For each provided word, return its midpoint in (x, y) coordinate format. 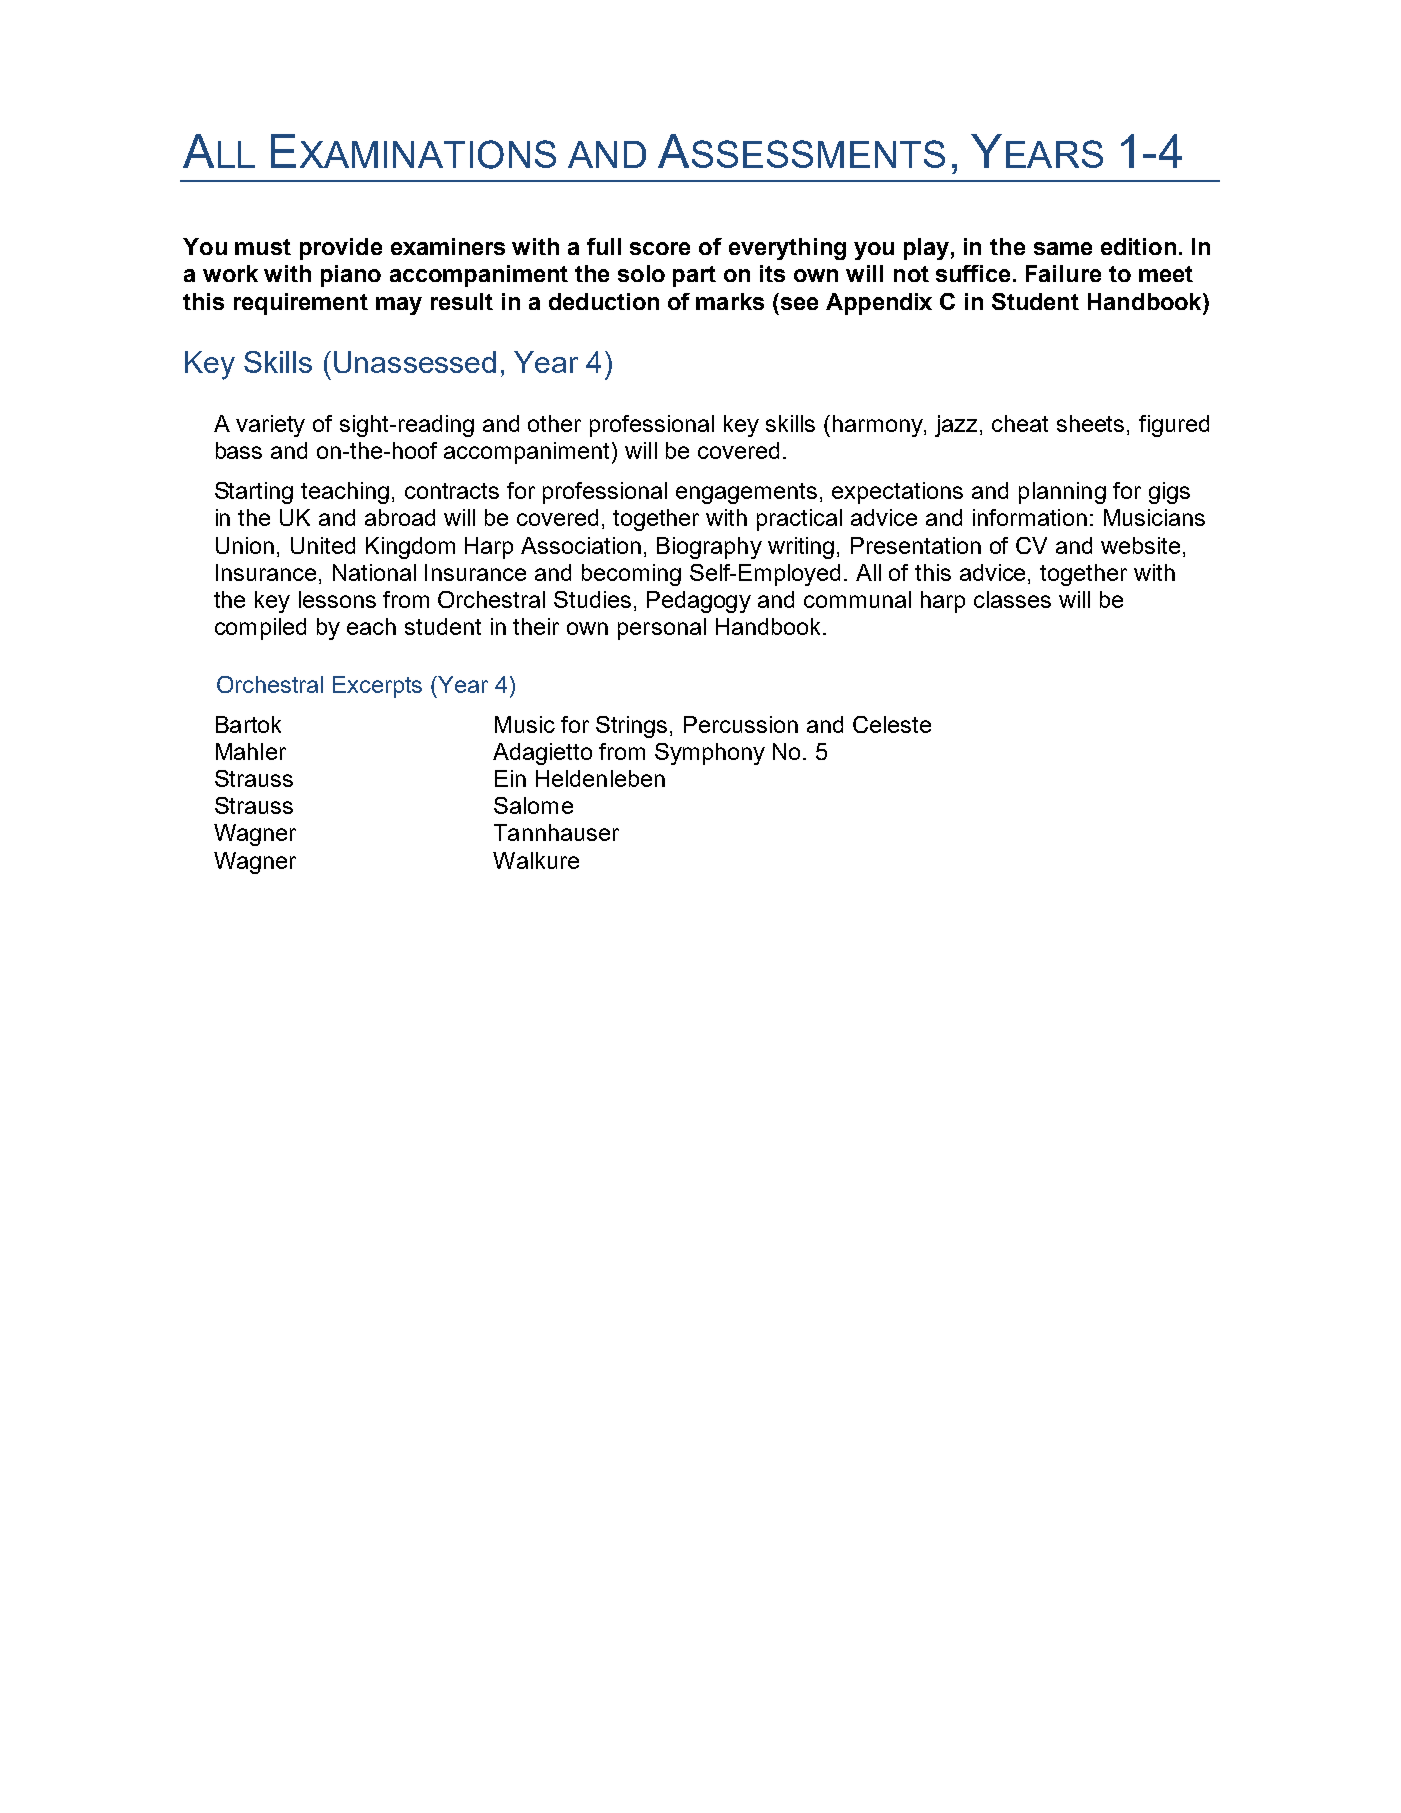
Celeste (892, 724)
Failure (1063, 273)
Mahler (251, 751)
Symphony (710, 754)
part (694, 276)
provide (341, 249)
